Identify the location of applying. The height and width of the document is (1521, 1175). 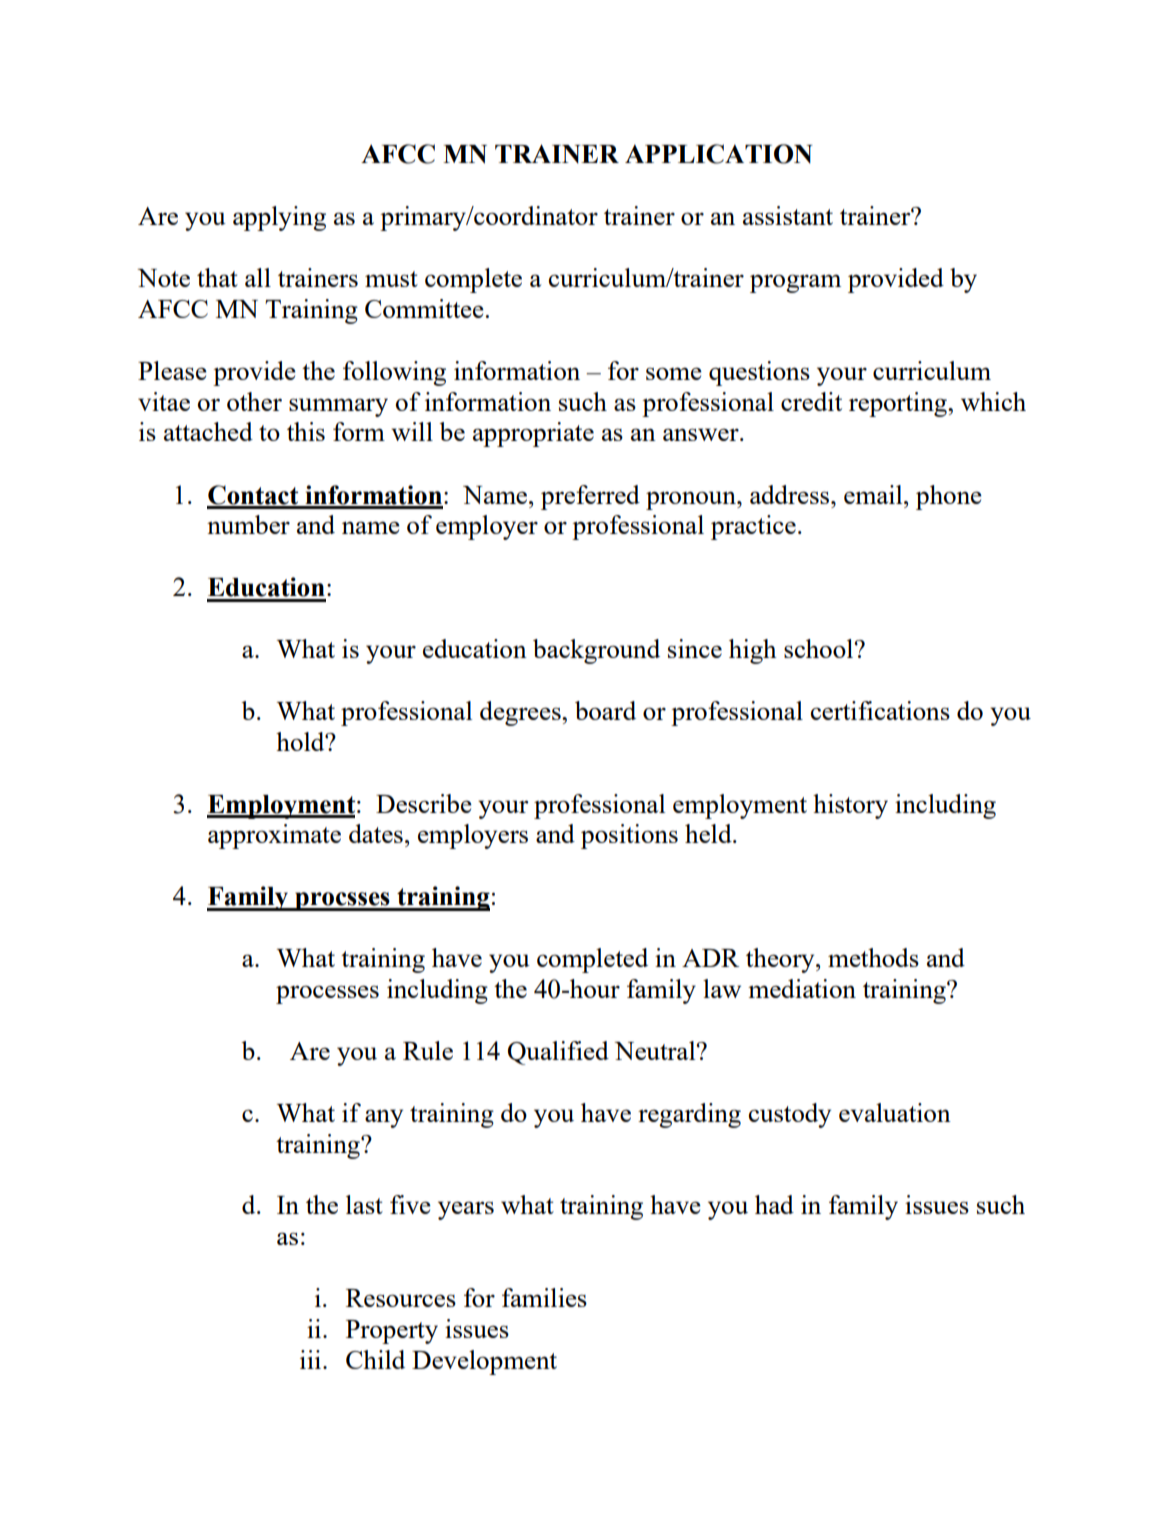
(279, 218).
